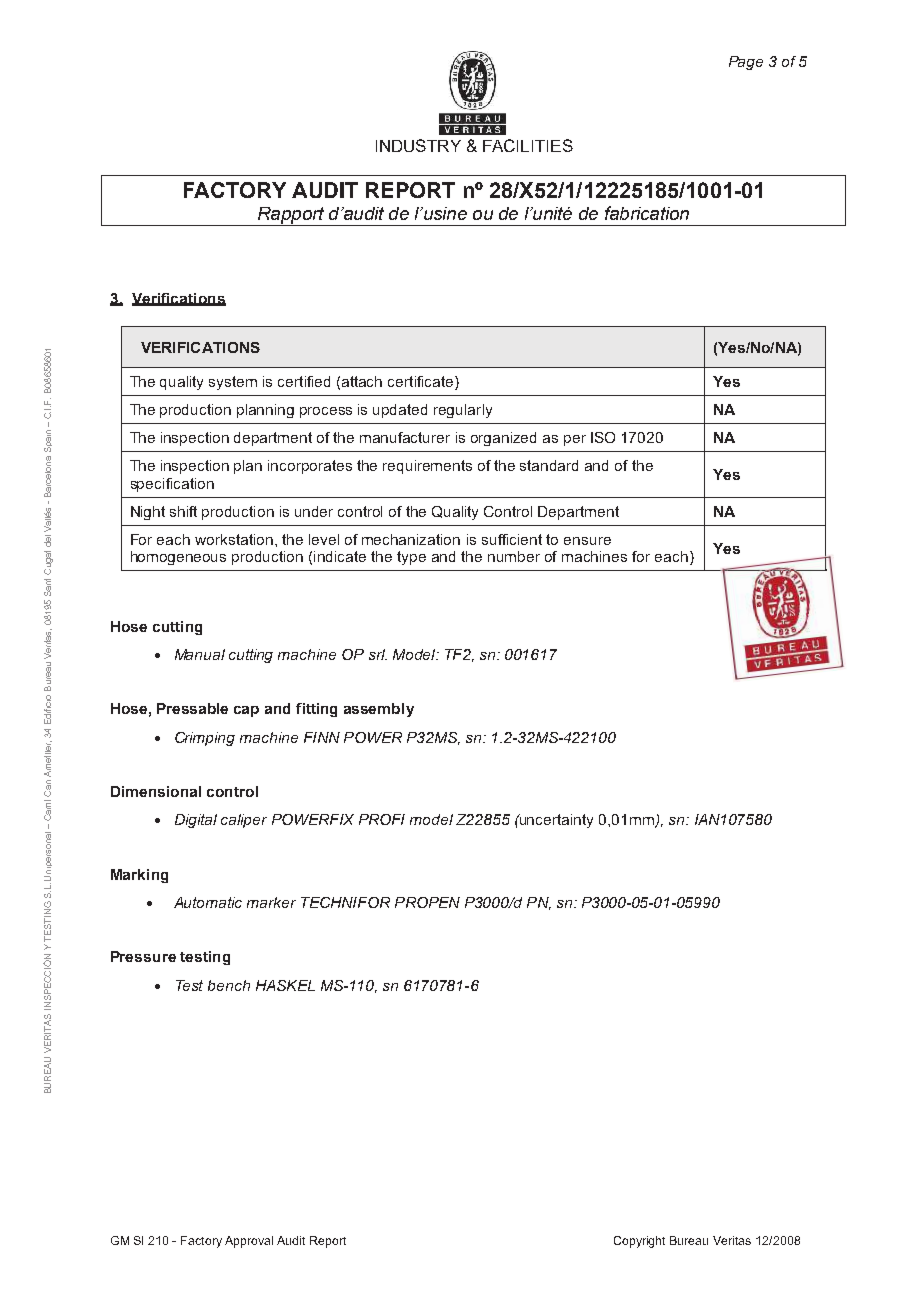 The image size is (924, 1308). I want to click on Digital, so click(196, 821).
